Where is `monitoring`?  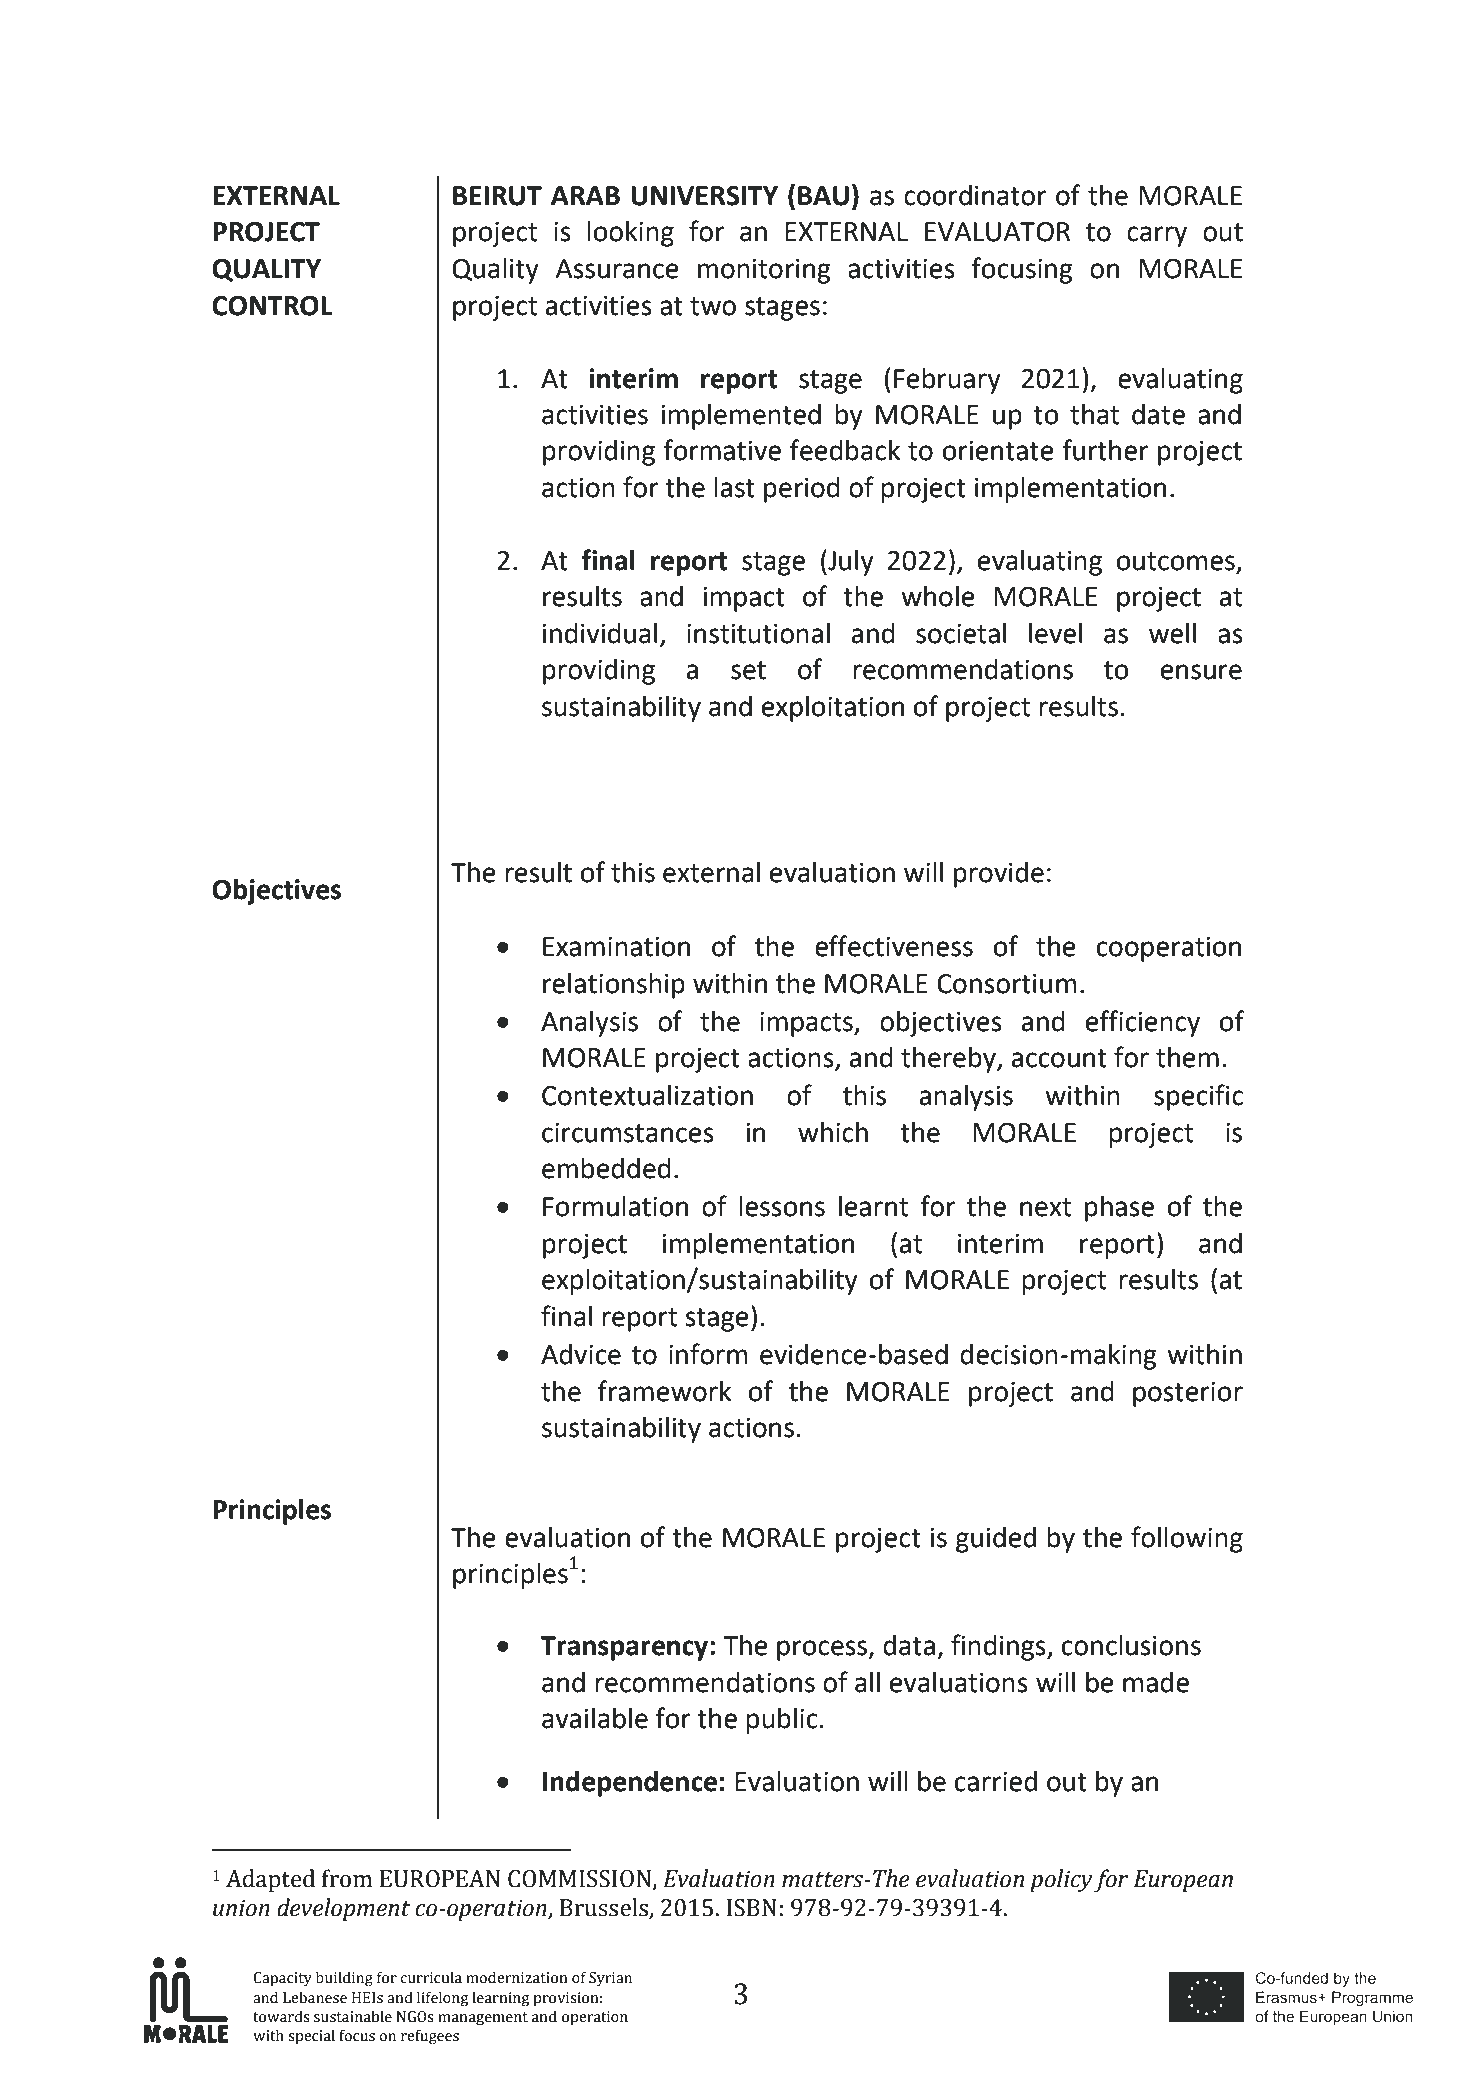 monitoring is located at coordinates (764, 271).
